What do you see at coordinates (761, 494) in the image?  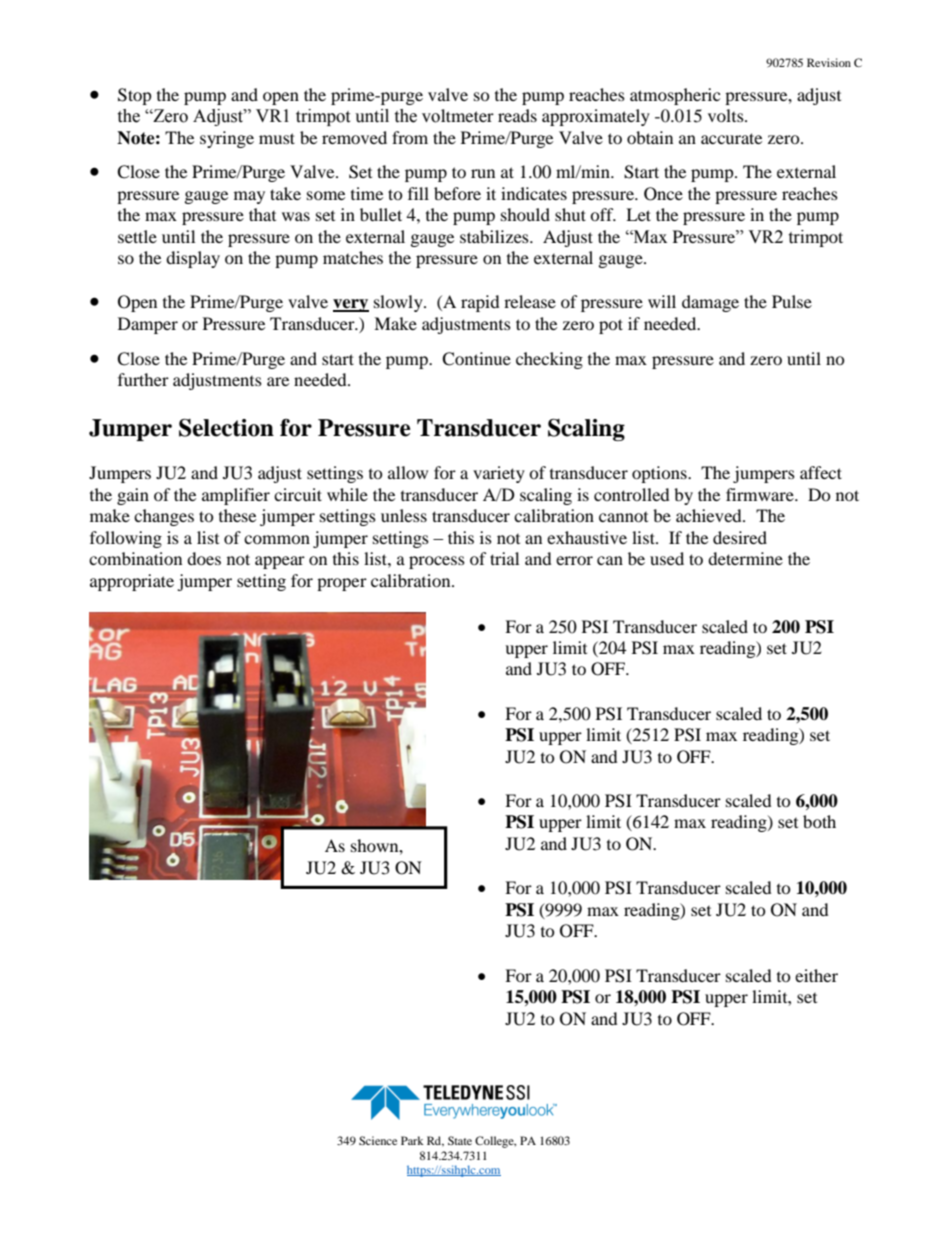 I see `firmware` at bounding box center [761, 494].
